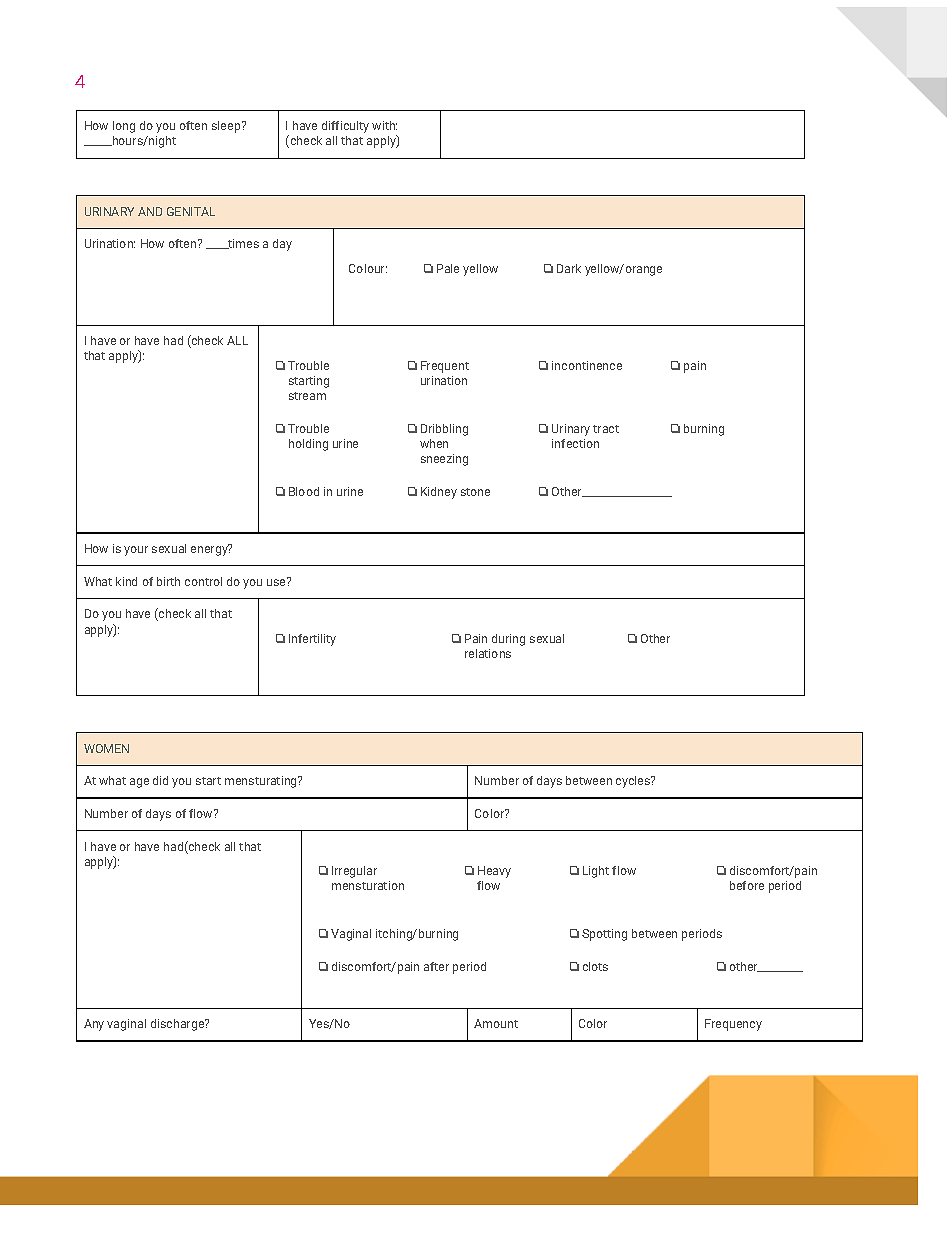 This screenshot has height=1233, width=952. I want to click on Any, so click(94, 1025).
